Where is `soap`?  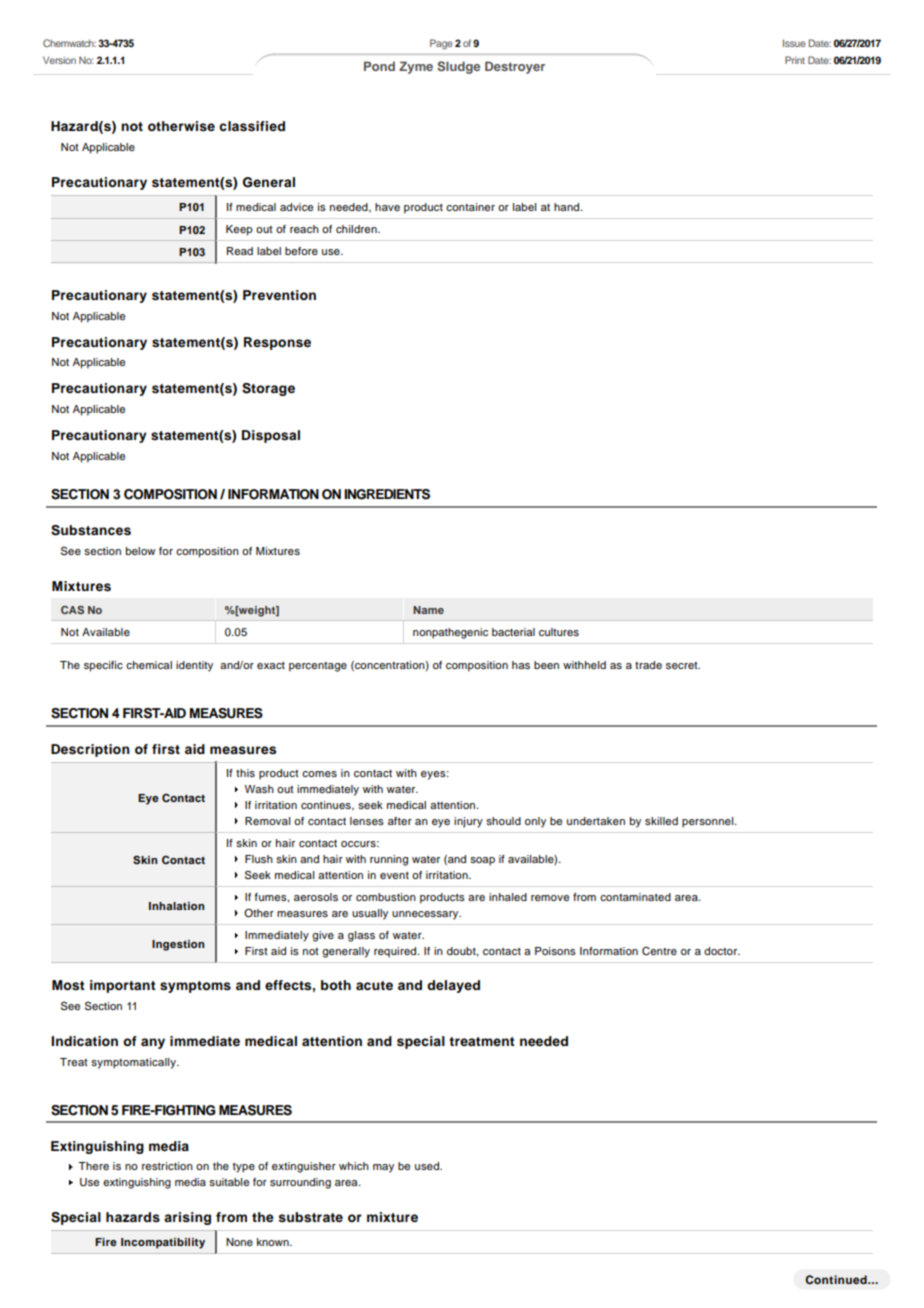
soap is located at coordinates (482, 861).
